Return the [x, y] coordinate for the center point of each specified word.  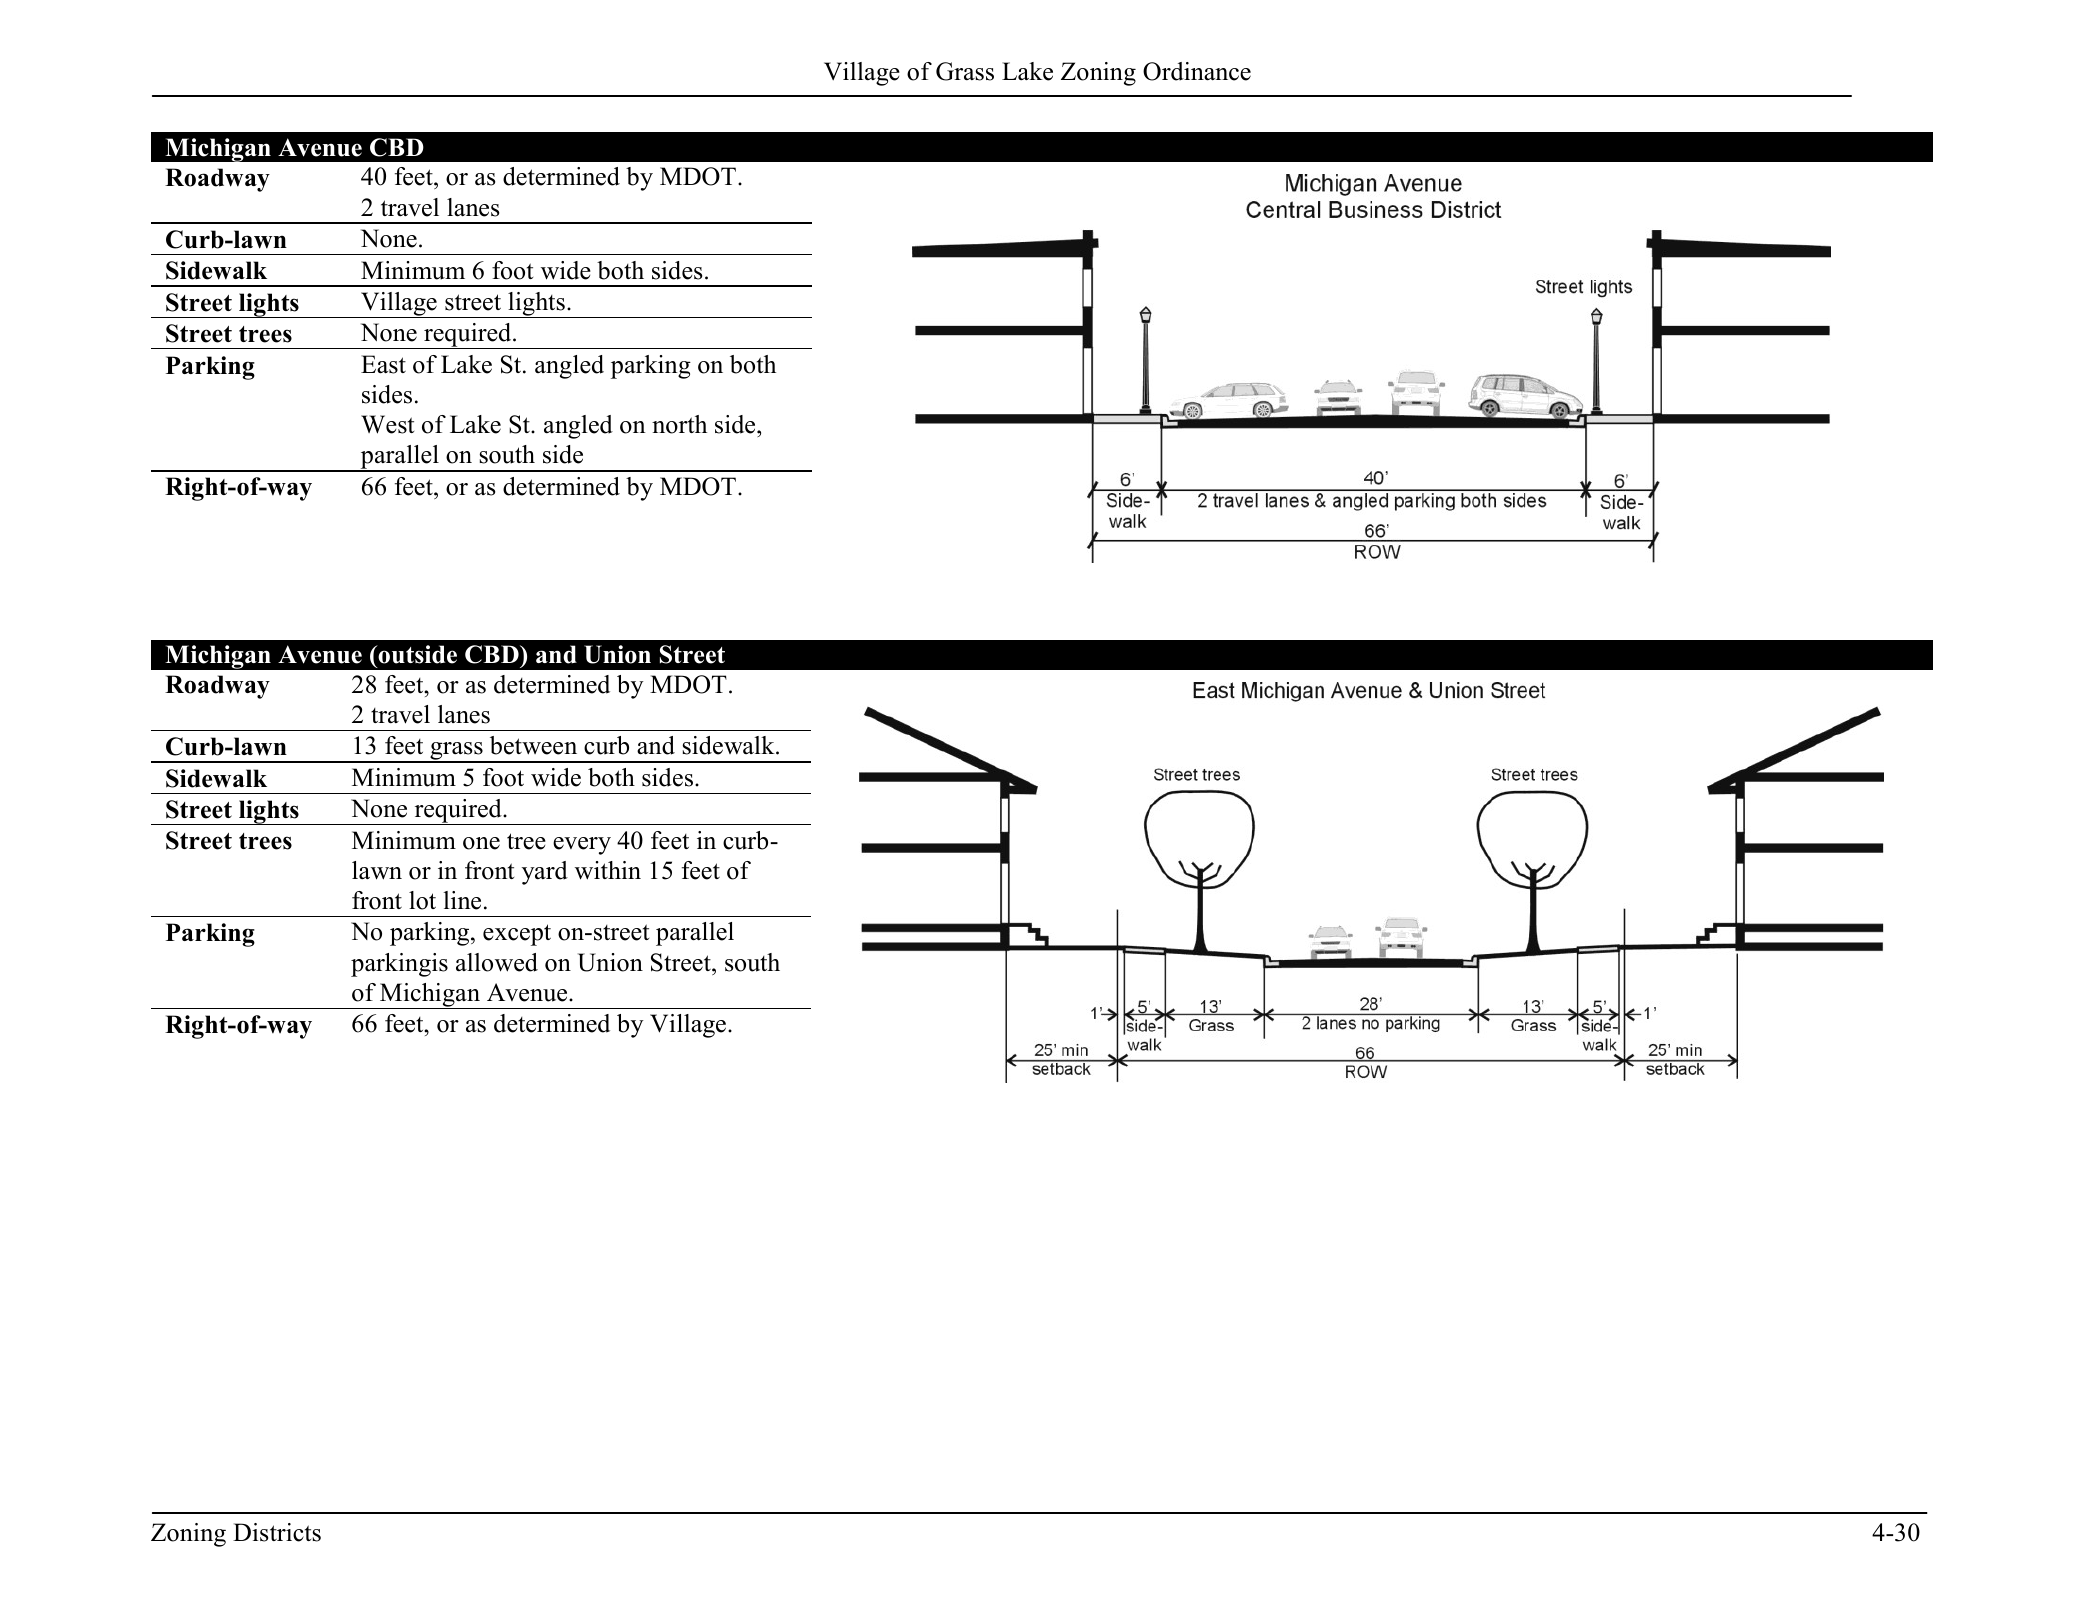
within [608, 870]
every [582, 846]
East [383, 364]
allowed [497, 962]
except [517, 935]
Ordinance [1197, 71]
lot [422, 900]
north [679, 424]
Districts [277, 1532]
